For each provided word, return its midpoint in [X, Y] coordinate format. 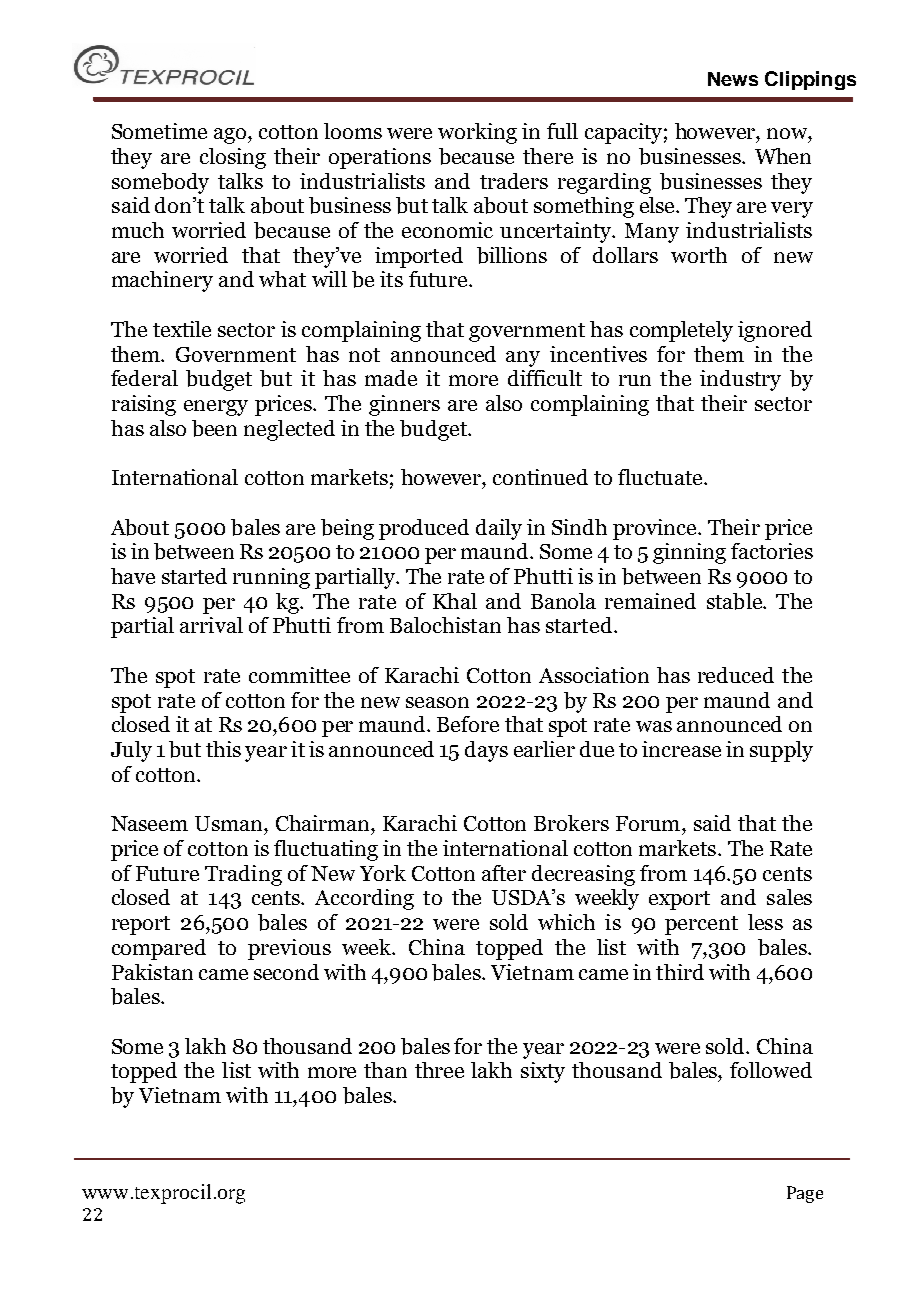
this [223, 749]
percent [701, 925]
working [477, 133]
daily [499, 529]
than [385, 1070]
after [504, 873]
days [486, 751]
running [271, 578]
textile [182, 329]
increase [681, 749]
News [733, 79]
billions [512, 255]
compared [159, 949]
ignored [775, 331]
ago [231, 136]
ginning [689, 553]
